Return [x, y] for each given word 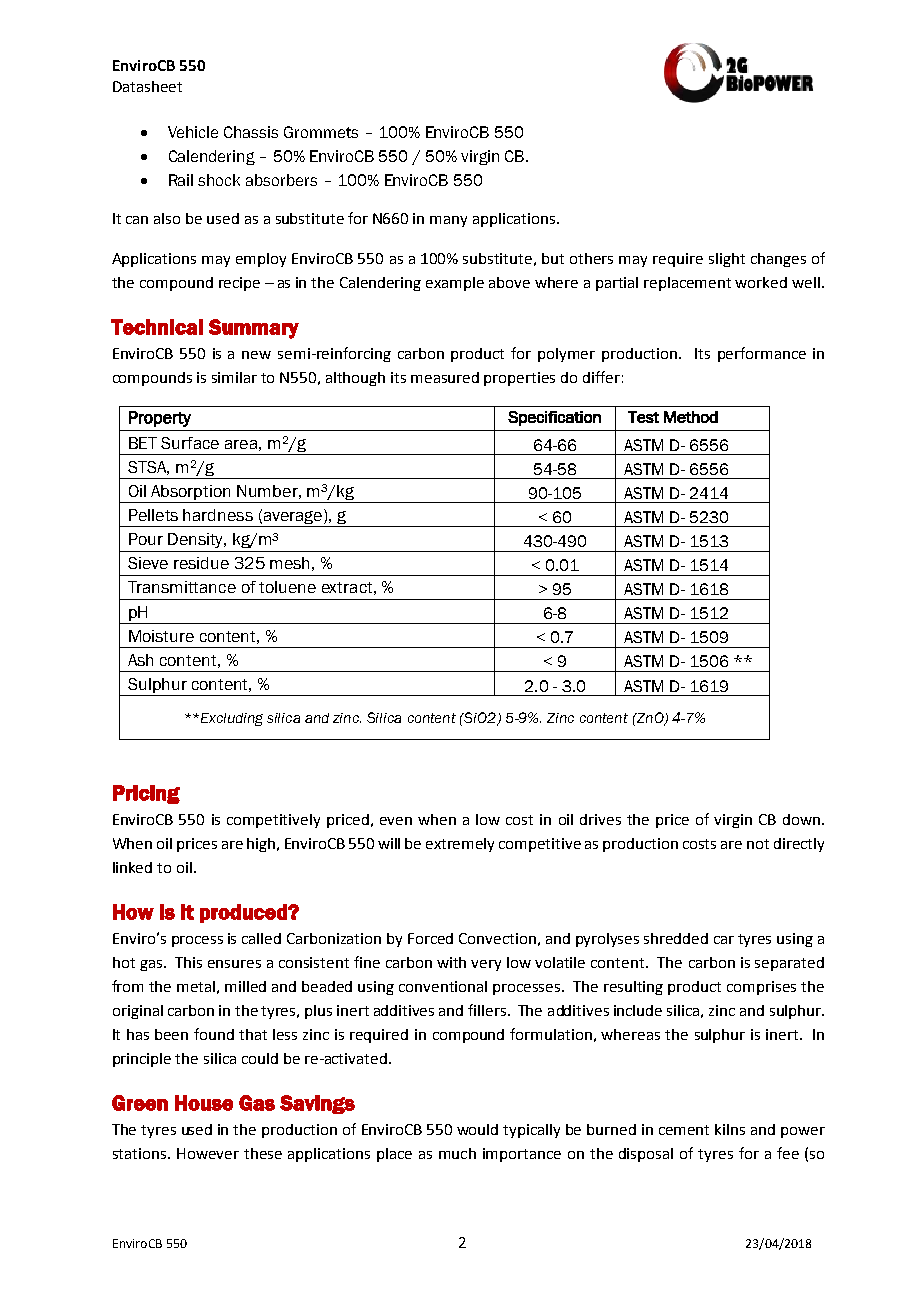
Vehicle [193, 132]
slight [727, 260]
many [448, 221]
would [477, 1129]
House [204, 1103]
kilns [730, 1129]
